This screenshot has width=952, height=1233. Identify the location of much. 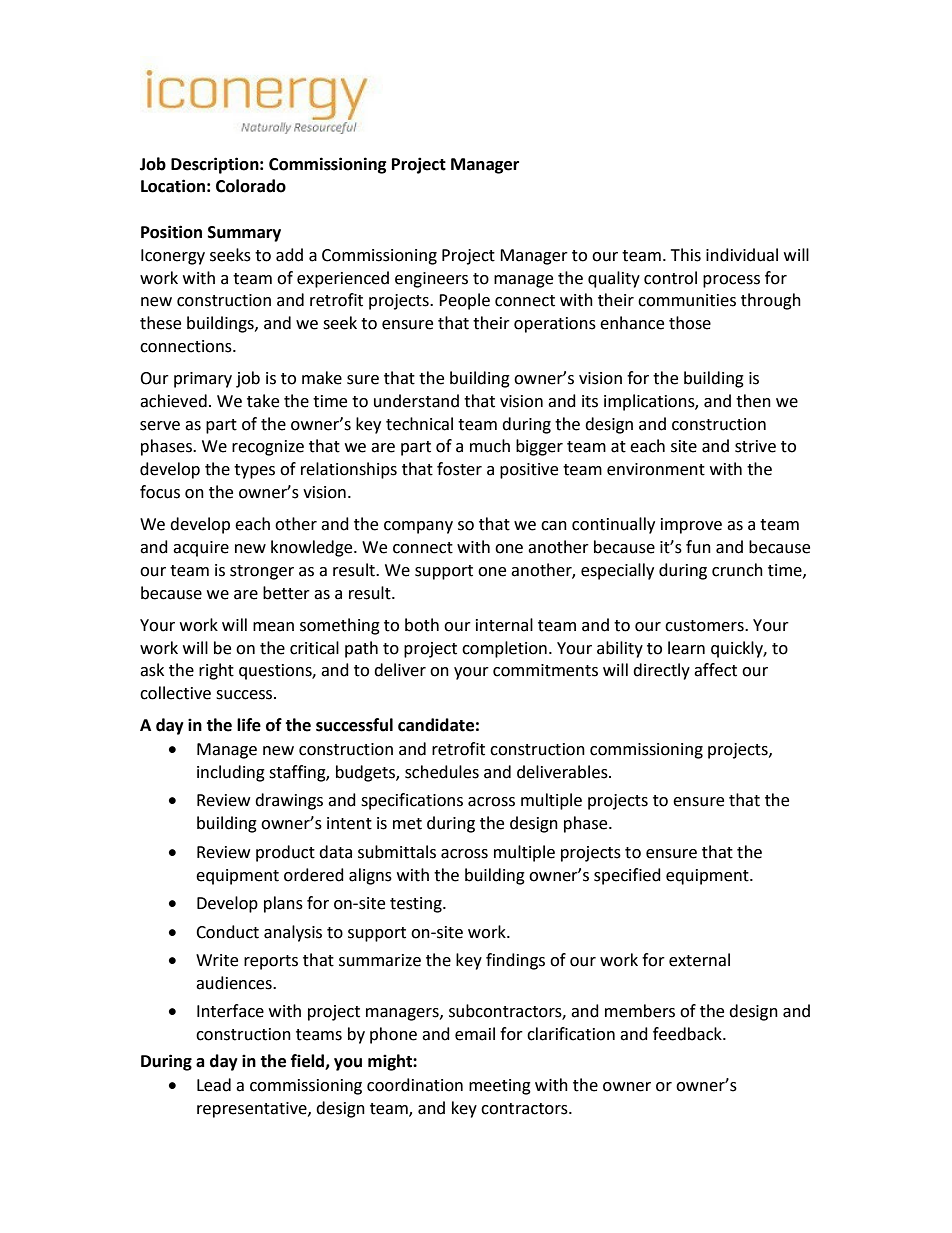
(490, 446).
